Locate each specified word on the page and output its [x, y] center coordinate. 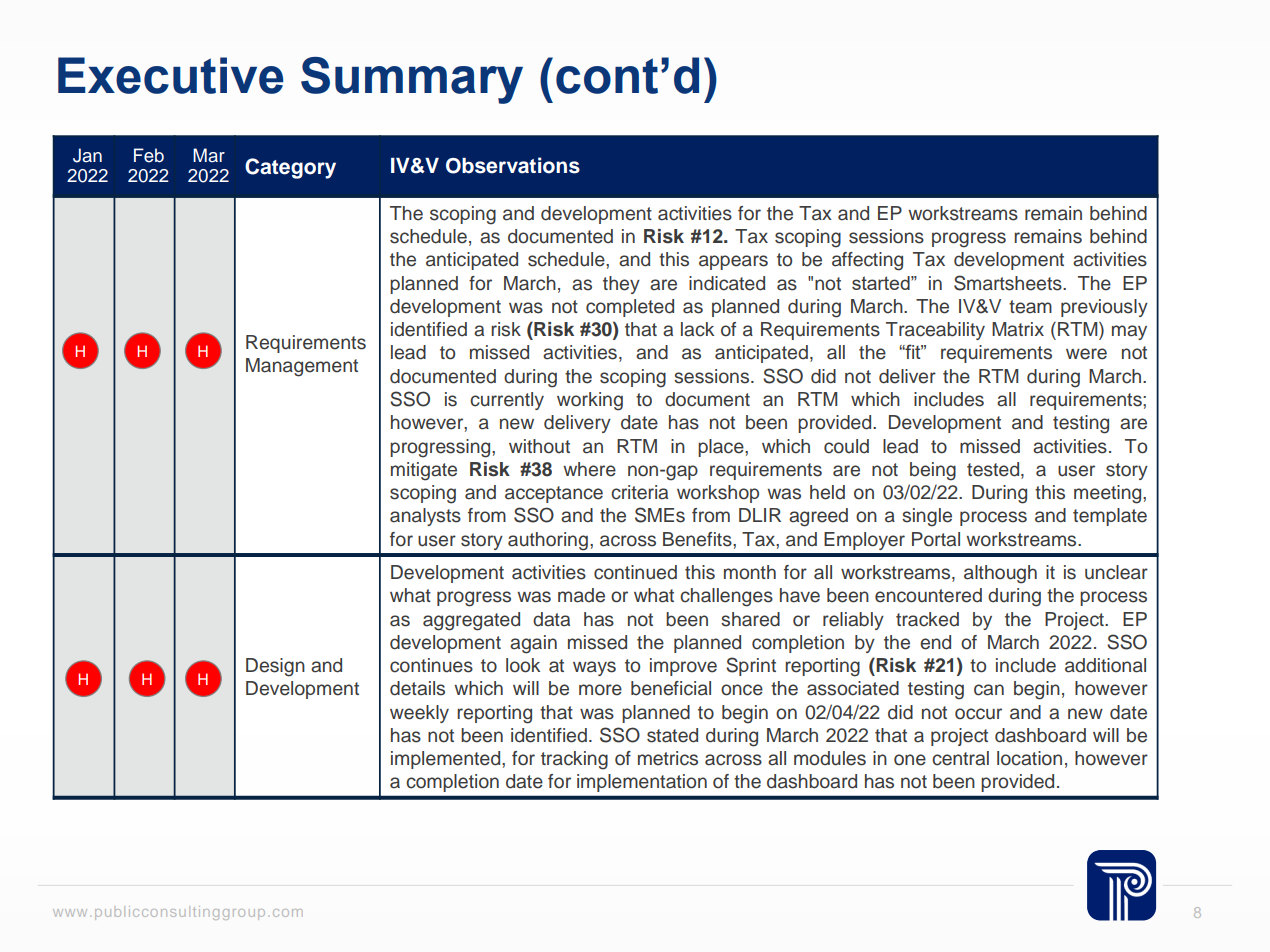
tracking [574, 760]
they [621, 285]
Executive [171, 75]
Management [302, 367]
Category [290, 168]
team [1030, 307]
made [581, 595]
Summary [412, 80]
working [590, 401]
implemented [447, 760]
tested [994, 470]
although [1000, 574]
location [1029, 758]
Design [275, 667]
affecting [867, 261]
